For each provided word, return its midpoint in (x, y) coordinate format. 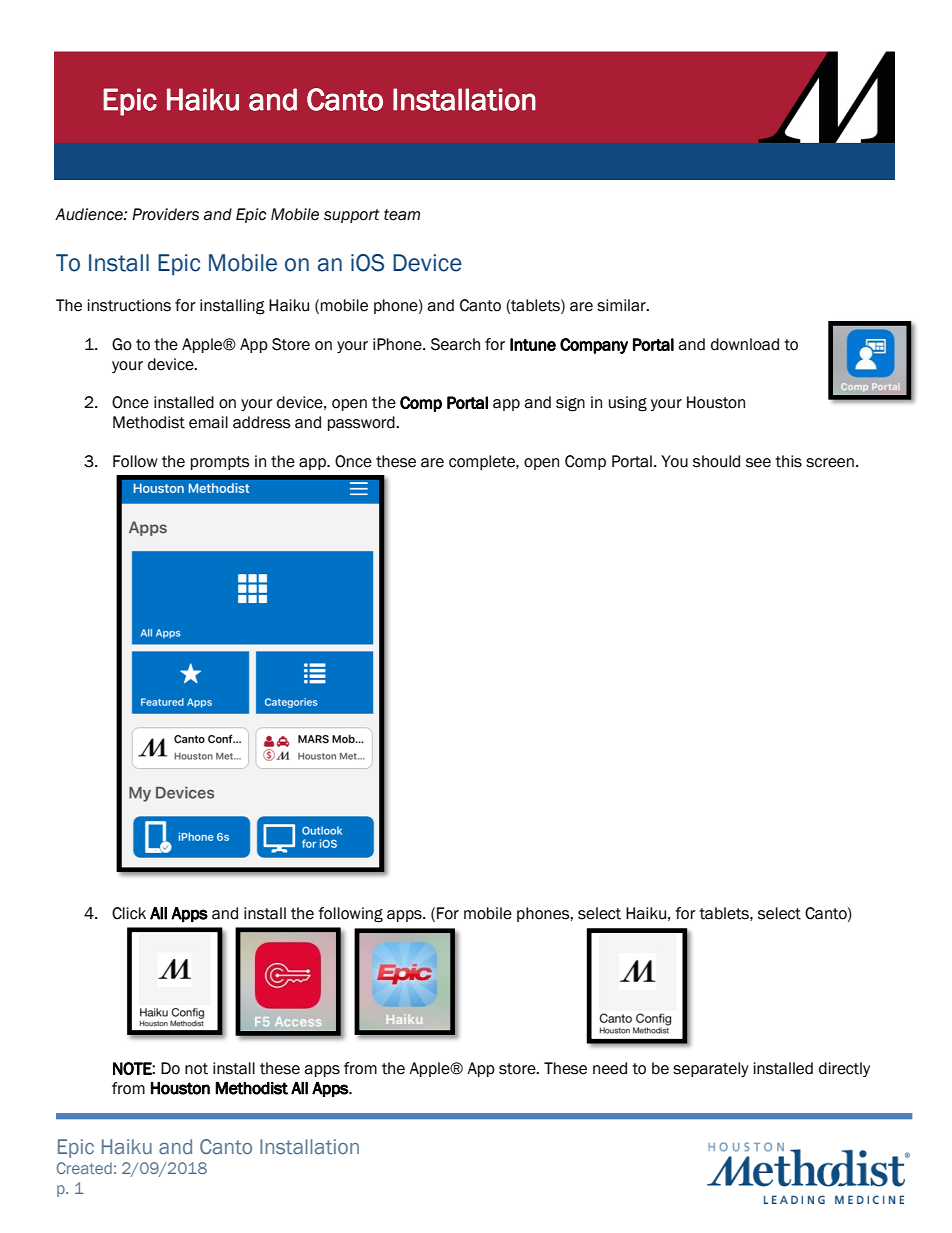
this (788, 461)
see (758, 463)
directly (844, 1069)
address (261, 422)
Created (84, 1168)
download (745, 344)
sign (570, 404)
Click (129, 913)
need (610, 1068)
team (402, 215)
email (208, 422)
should (716, 461)
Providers (165, 214)
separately (711, 1069)
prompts (220, 463)
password (362, 423)
